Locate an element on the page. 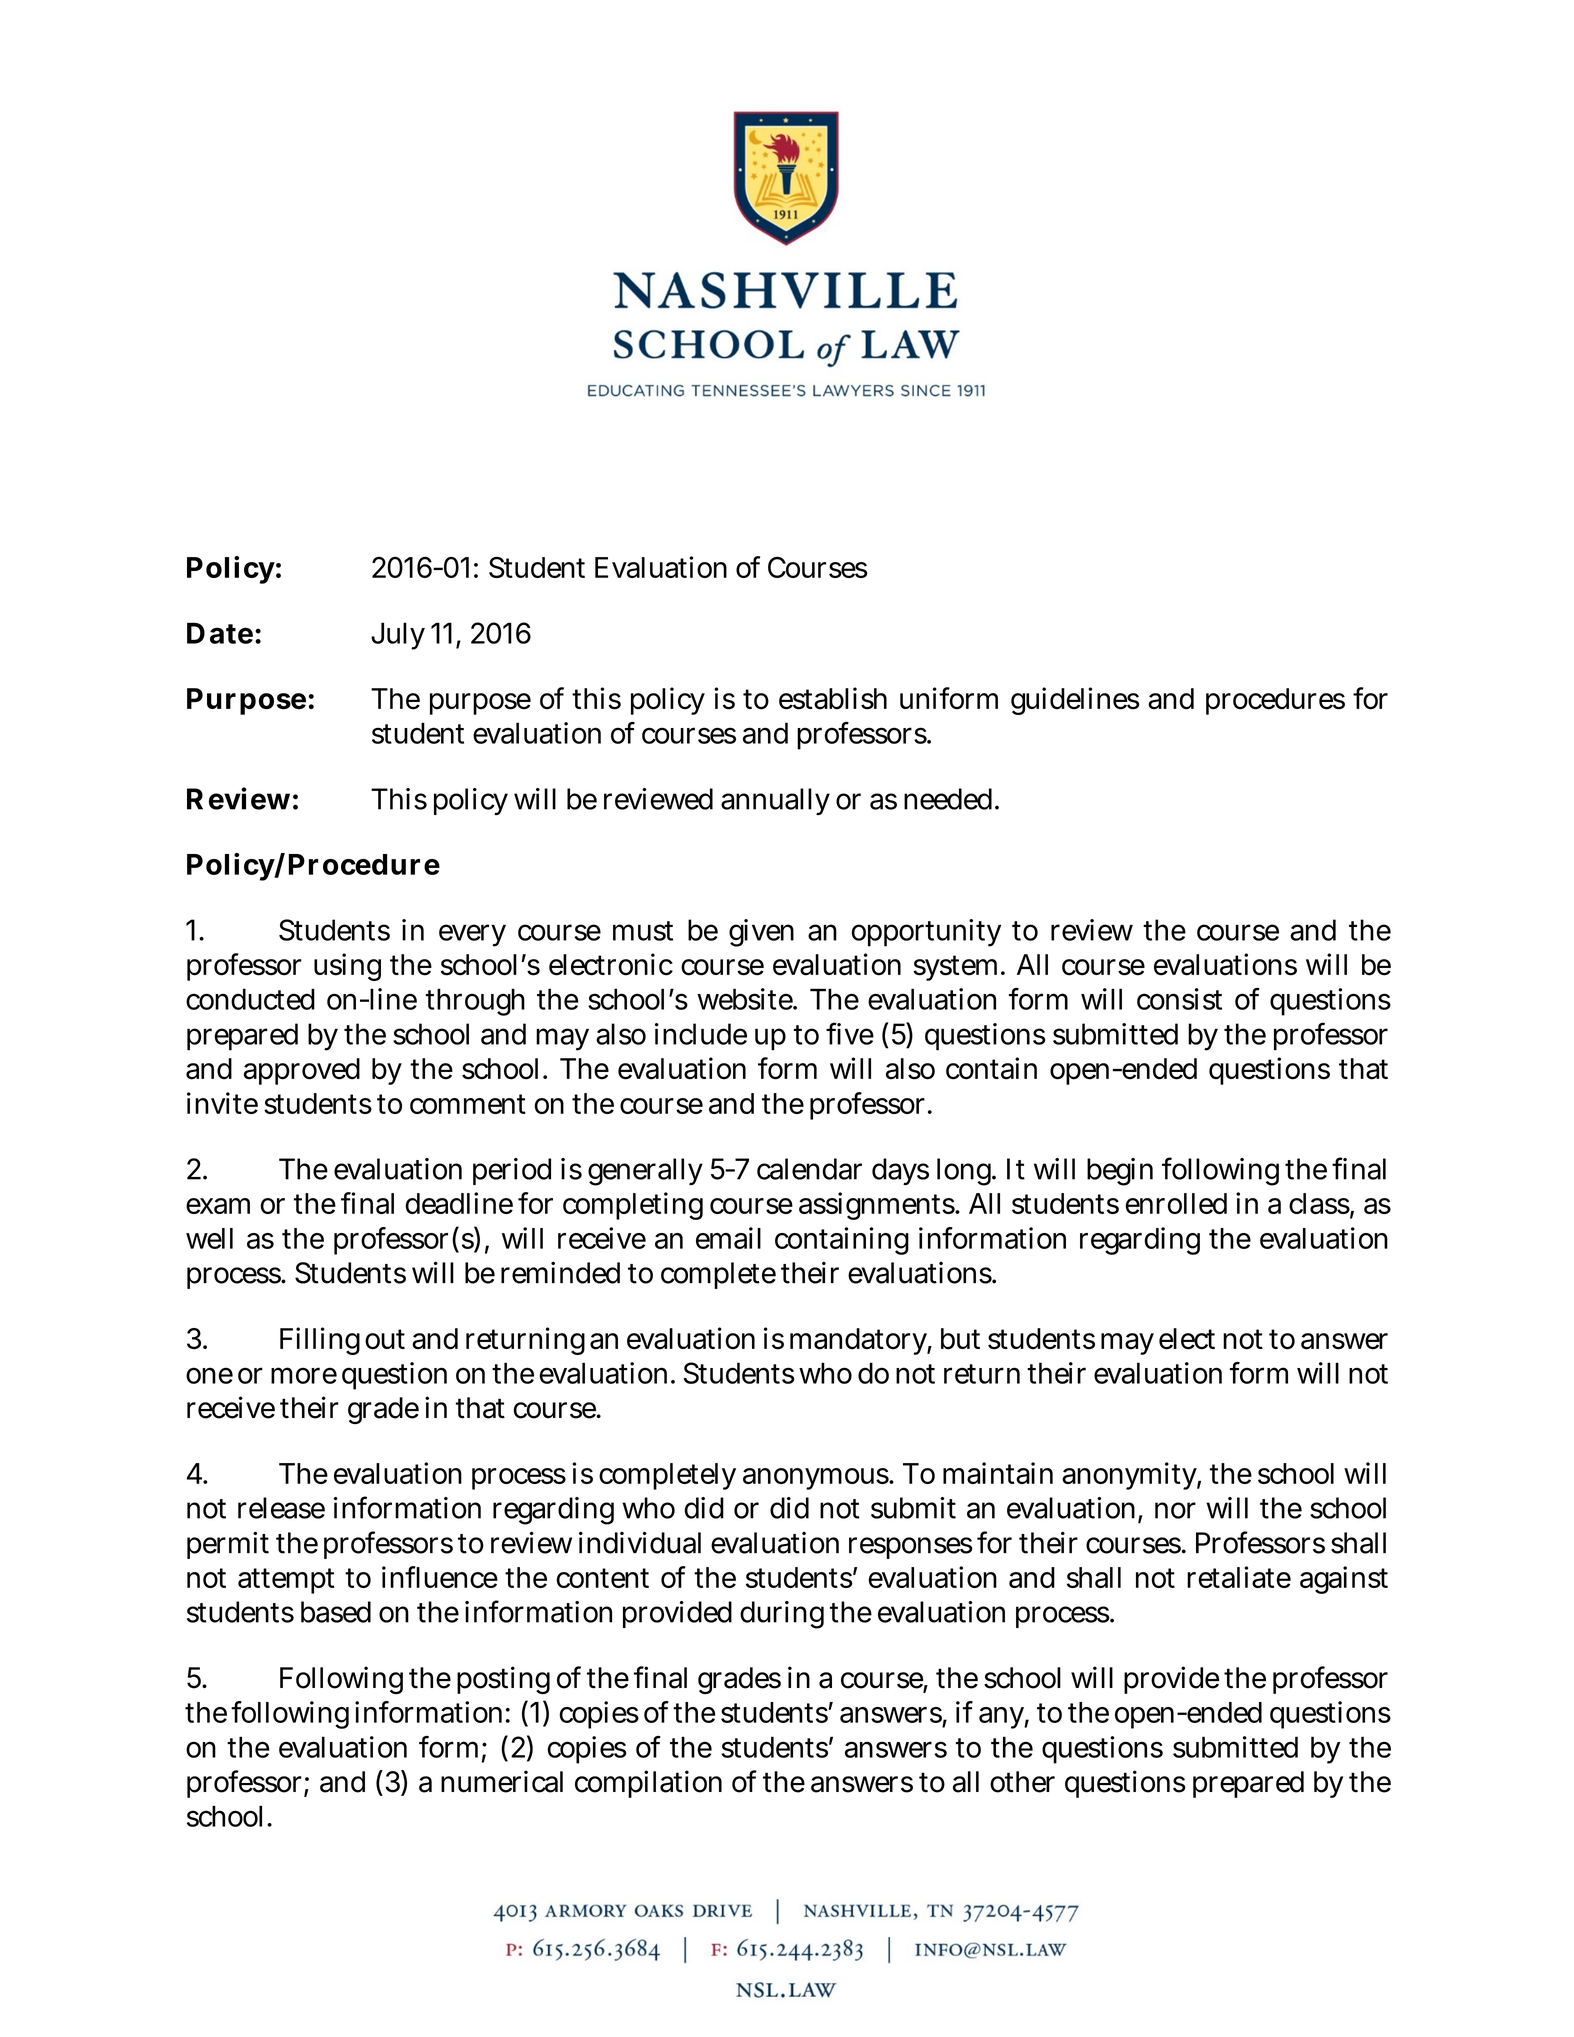  given is located at coordinates (761, 933).
